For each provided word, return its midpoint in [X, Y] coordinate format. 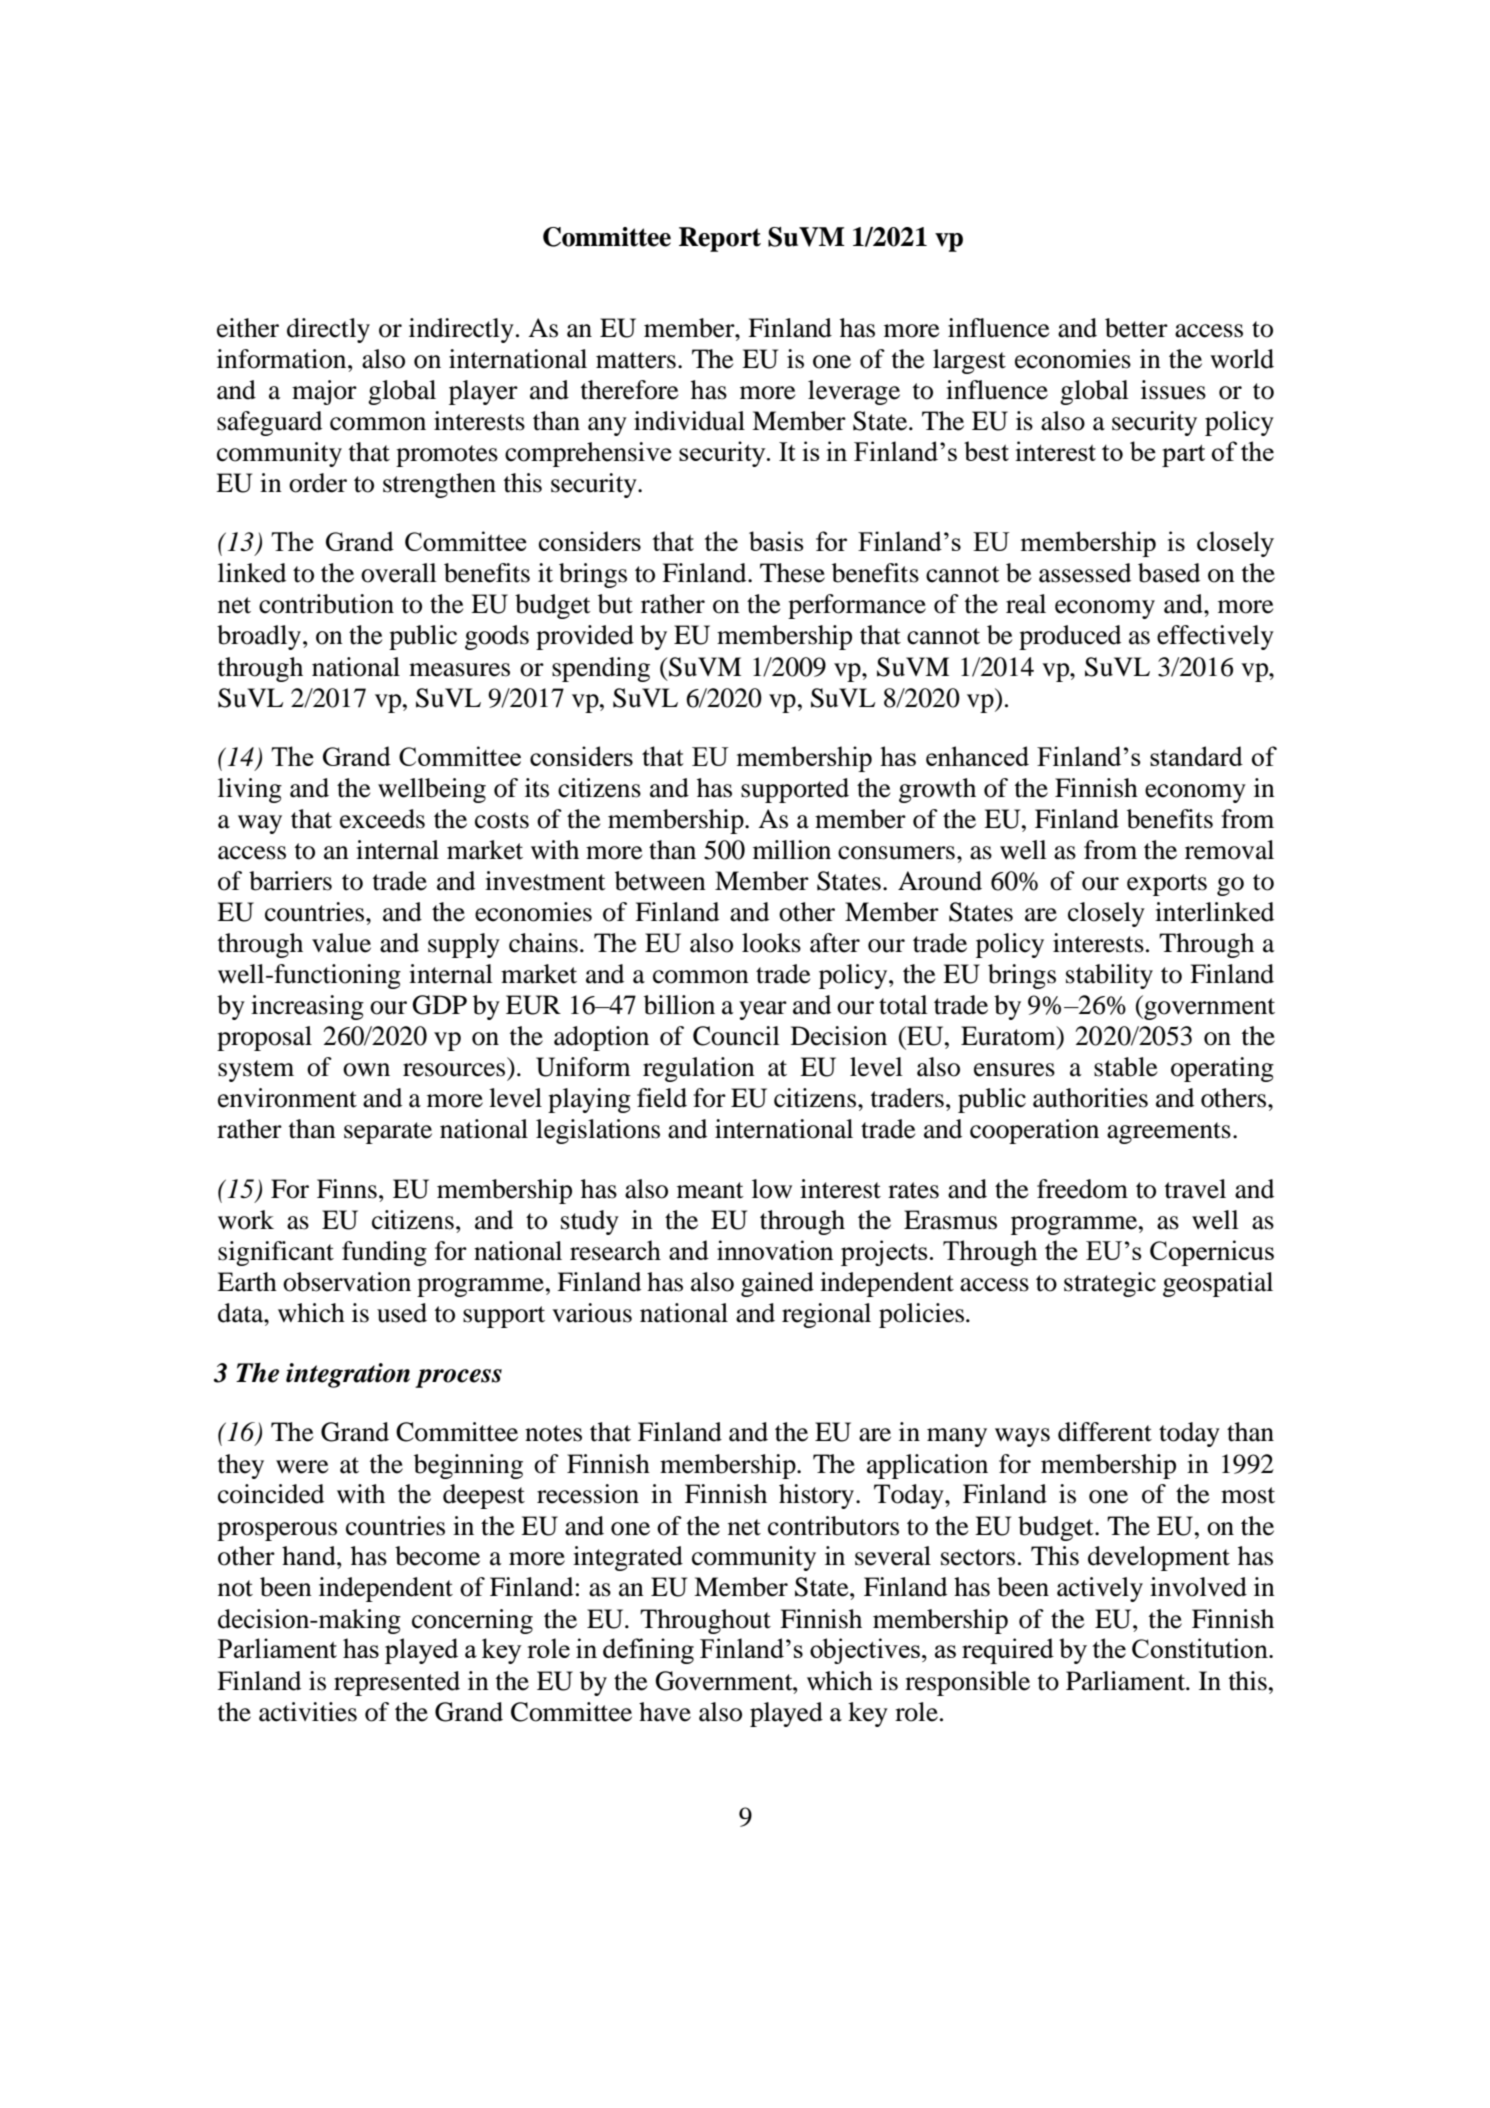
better [1136, 328]
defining [648, 1651]
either [248, 328]
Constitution [1201, 1648]
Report [720, 239]
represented [397, 1683]
